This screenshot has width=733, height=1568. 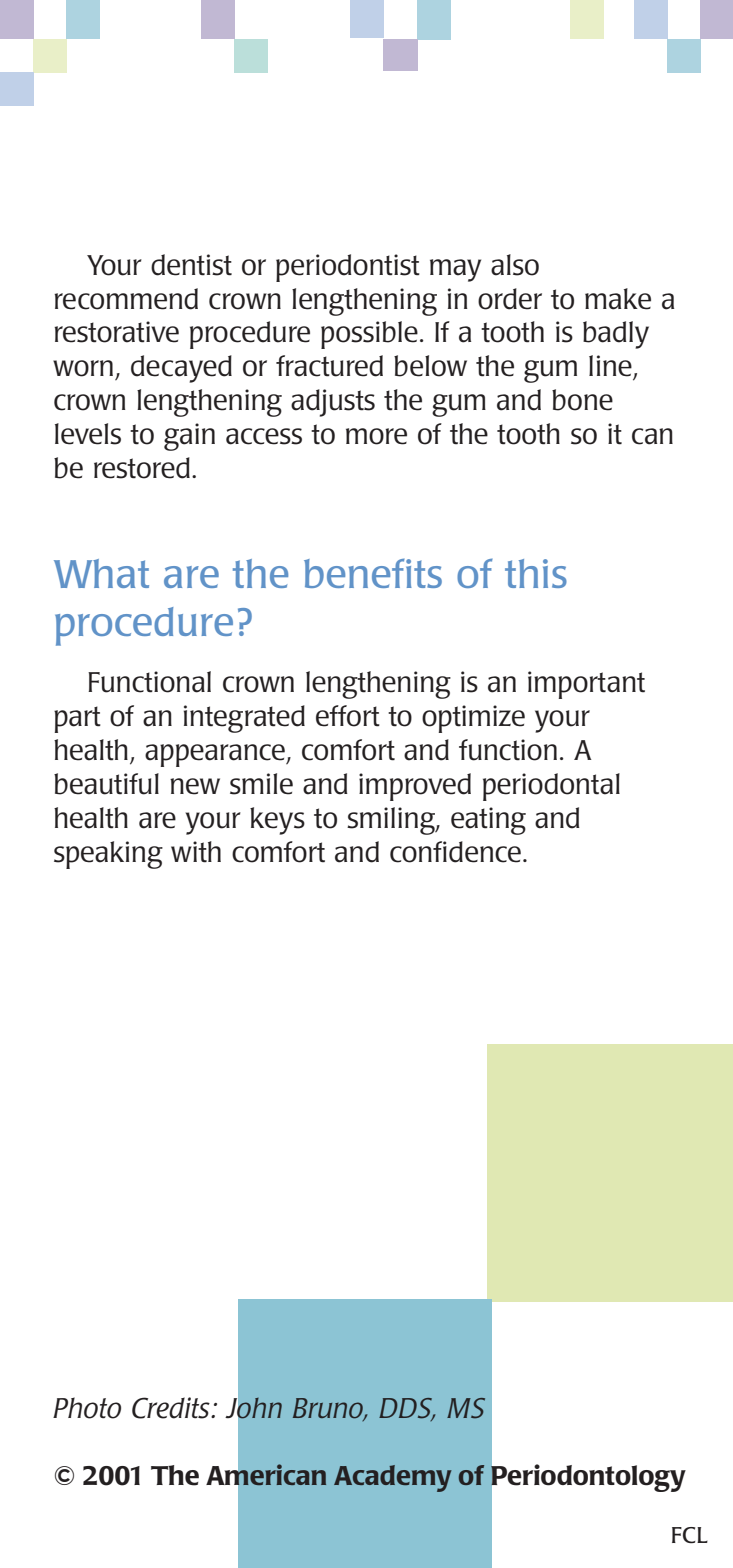 I want to click on Bruno, so click(x=329, y=1409).
